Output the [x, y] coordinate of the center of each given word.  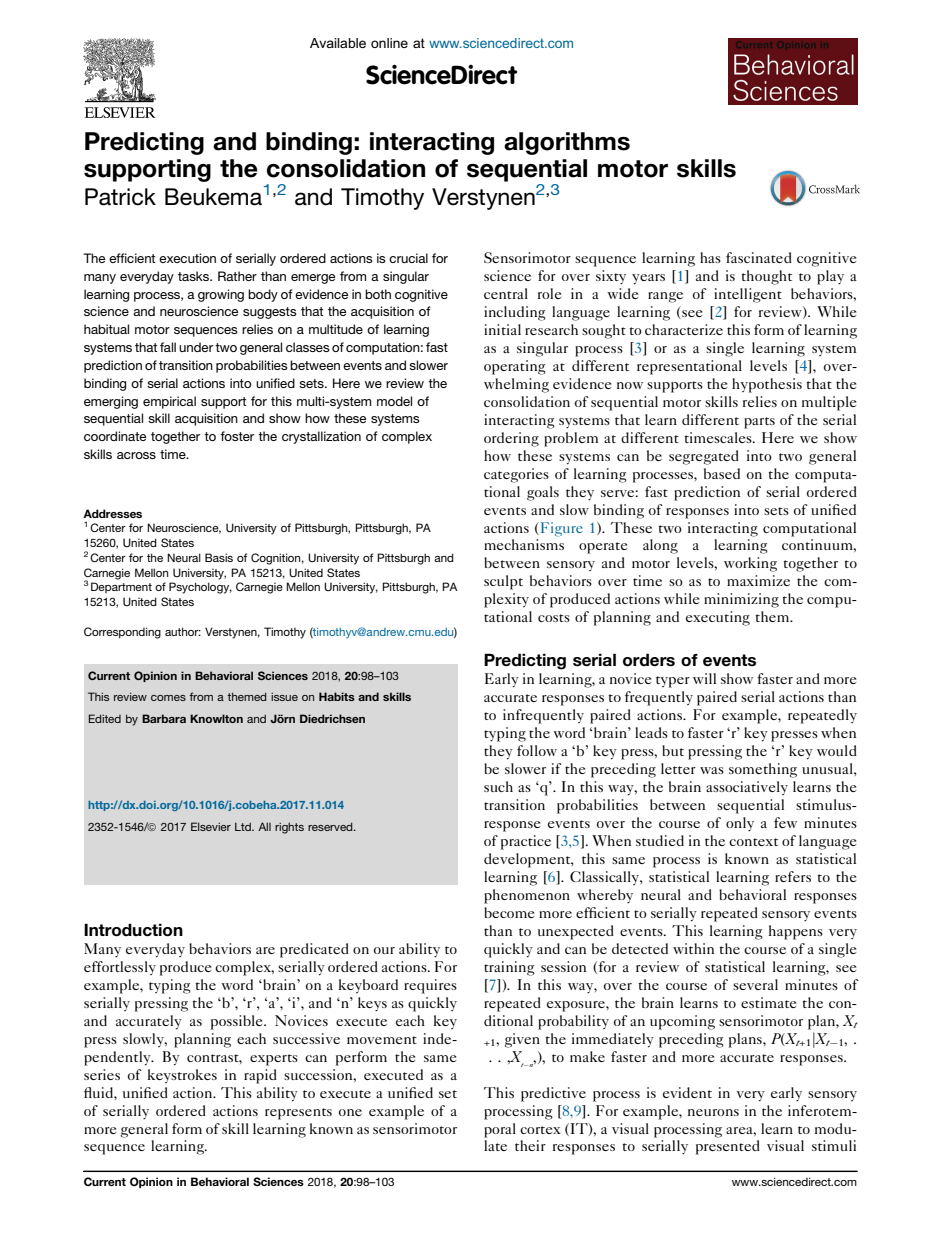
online [389, 43]
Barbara [164, 718]
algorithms [567, 143]
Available [338, 43]
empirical [169, 402]
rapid [260, 1076]
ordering [511, 439]
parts [759, 423]
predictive [553, 1094]
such [498, 786]
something [763, 770]
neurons [713, 1112]
